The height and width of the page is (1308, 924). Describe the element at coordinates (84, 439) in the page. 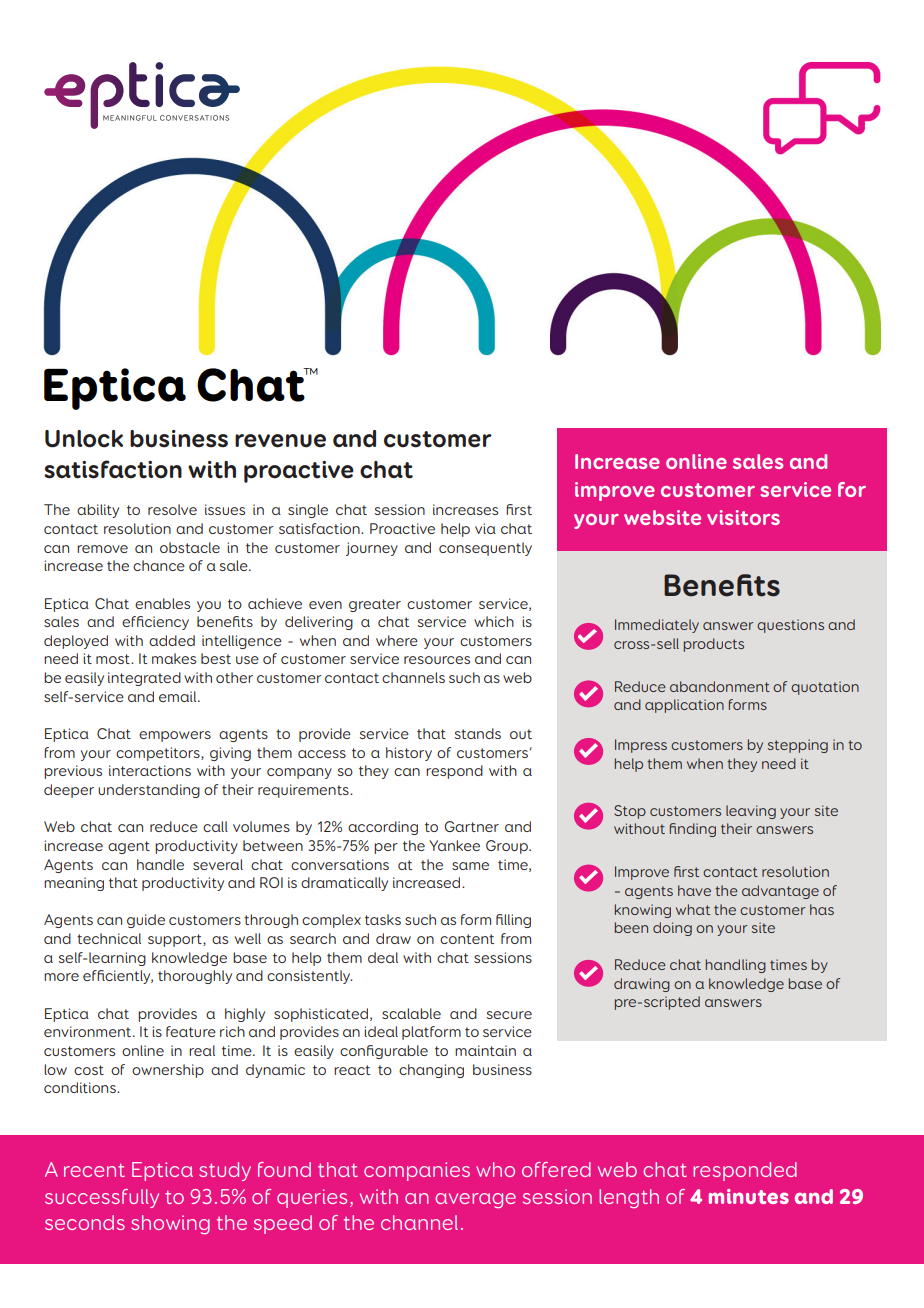

I see `Unlock` at that location.
